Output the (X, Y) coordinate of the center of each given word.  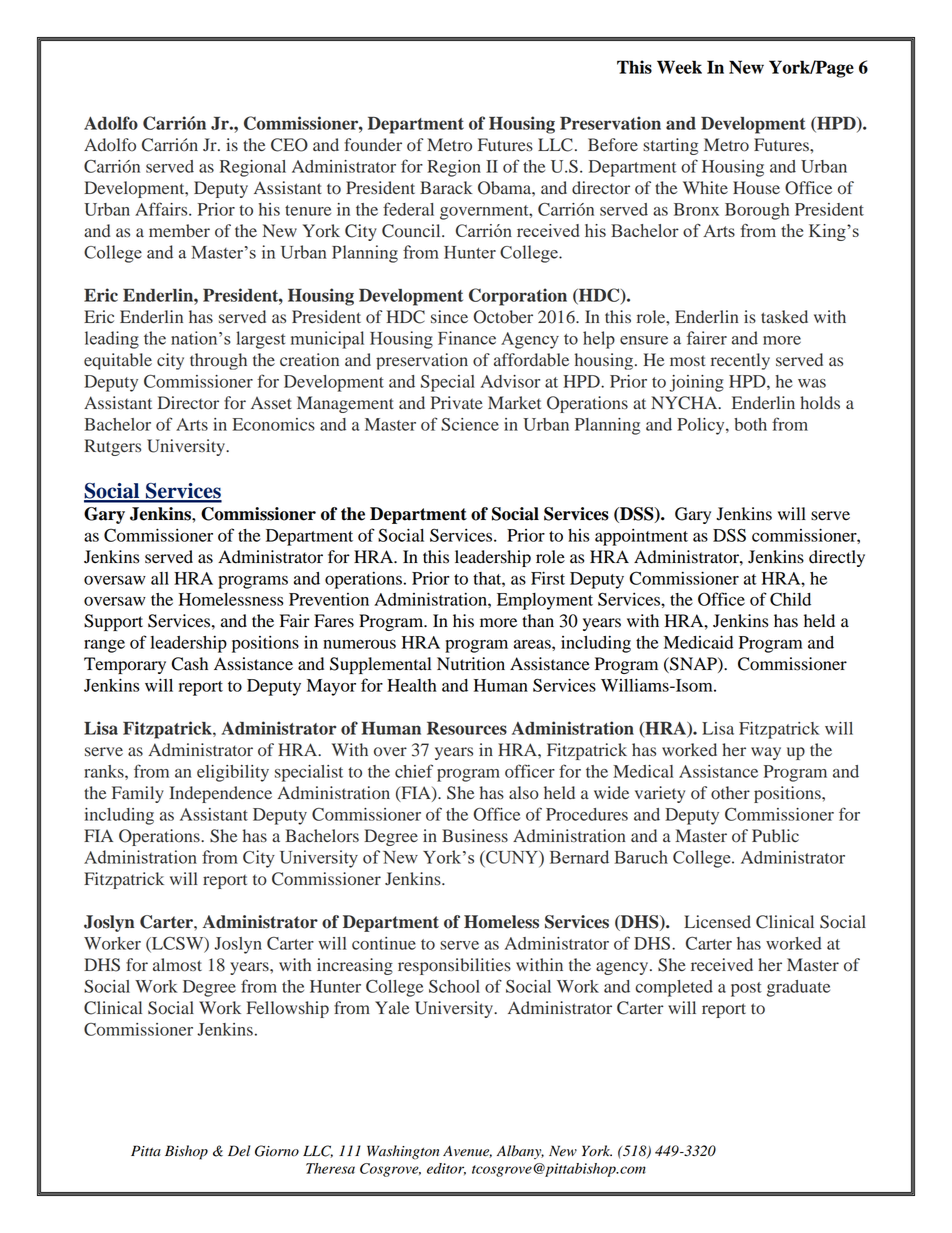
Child (790, 599)
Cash (190, 664)
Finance (467, 338)
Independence (221, 794)
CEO (289, 145)
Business (475, 836)
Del (239, 1151)
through (218, 361)
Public (775, 836)
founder (373, 145)
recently (740, 361)
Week (679, 67)
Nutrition (471, 664)
